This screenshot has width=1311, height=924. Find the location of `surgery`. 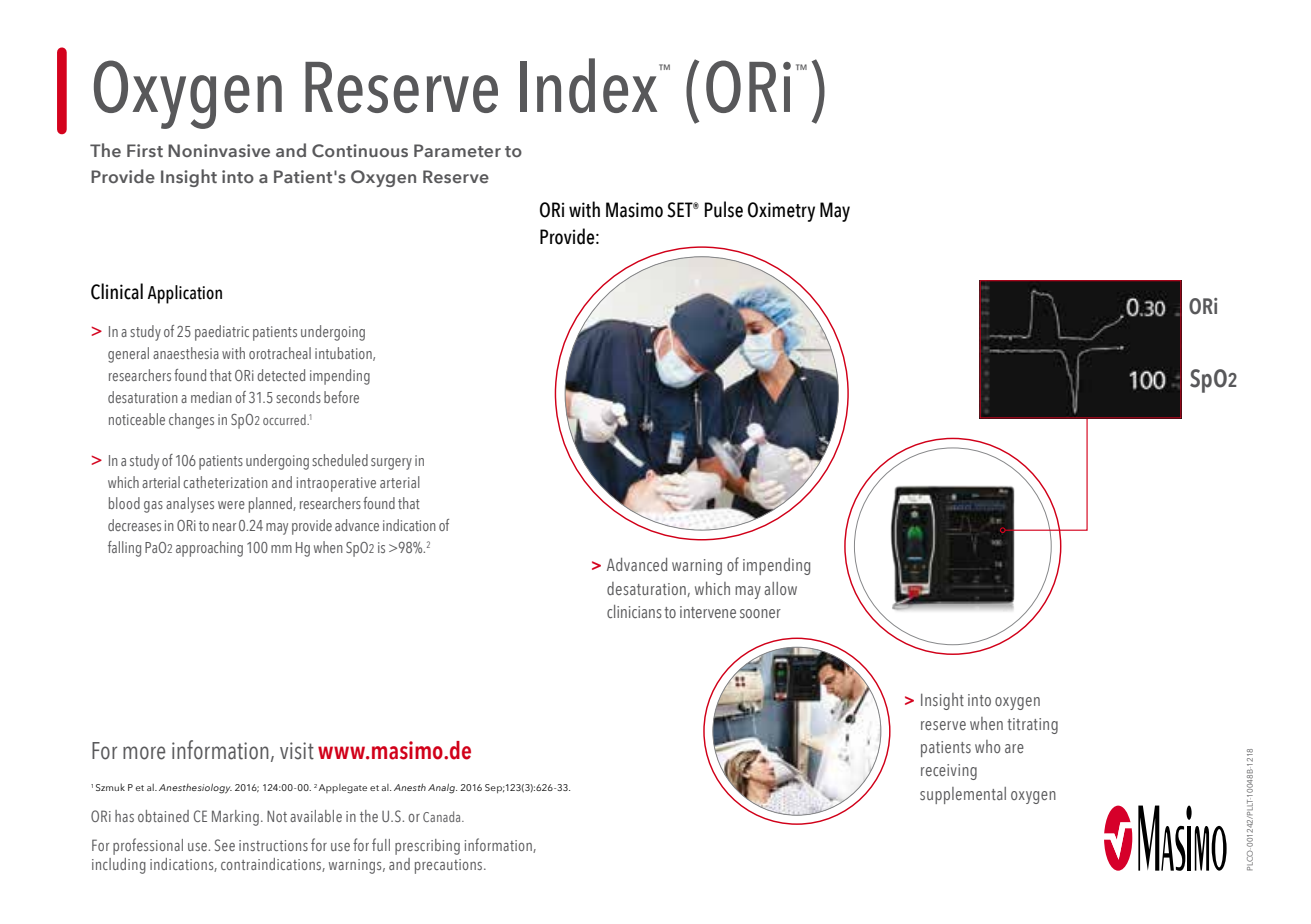

surgery is located at coordinates (391, 464).
